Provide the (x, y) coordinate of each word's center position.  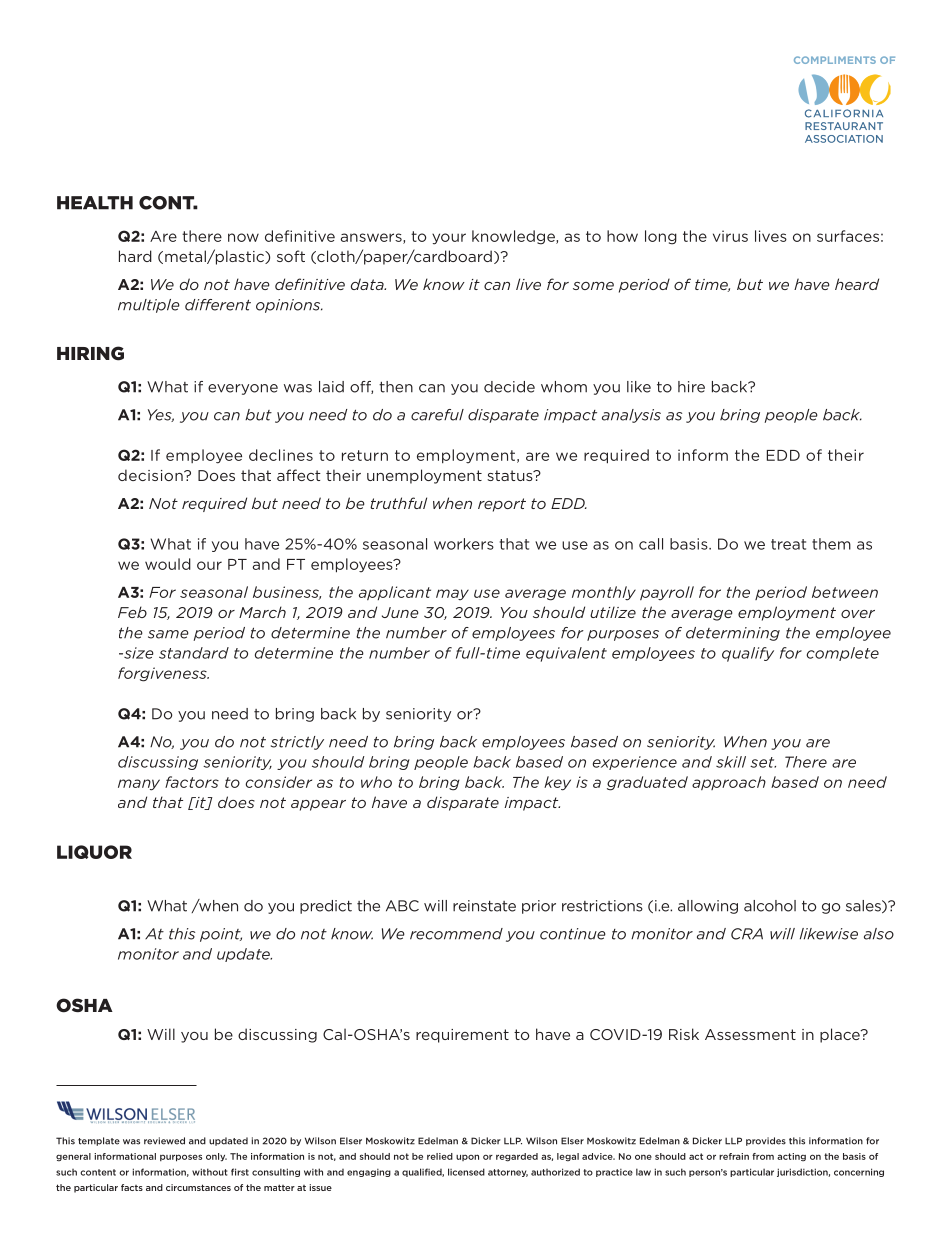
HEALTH (95, 203)
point (221, 935)
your (449, 239)
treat (788, 544)
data (368, 284)
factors (192, 782)
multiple (149, 306)
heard (857, 284)
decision (151, 475)
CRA (747, 934)
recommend (456, 934)
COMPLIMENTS (835, 60)
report (502, 505)
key (557, 783)
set (763, 762)
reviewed (164, 1141)
